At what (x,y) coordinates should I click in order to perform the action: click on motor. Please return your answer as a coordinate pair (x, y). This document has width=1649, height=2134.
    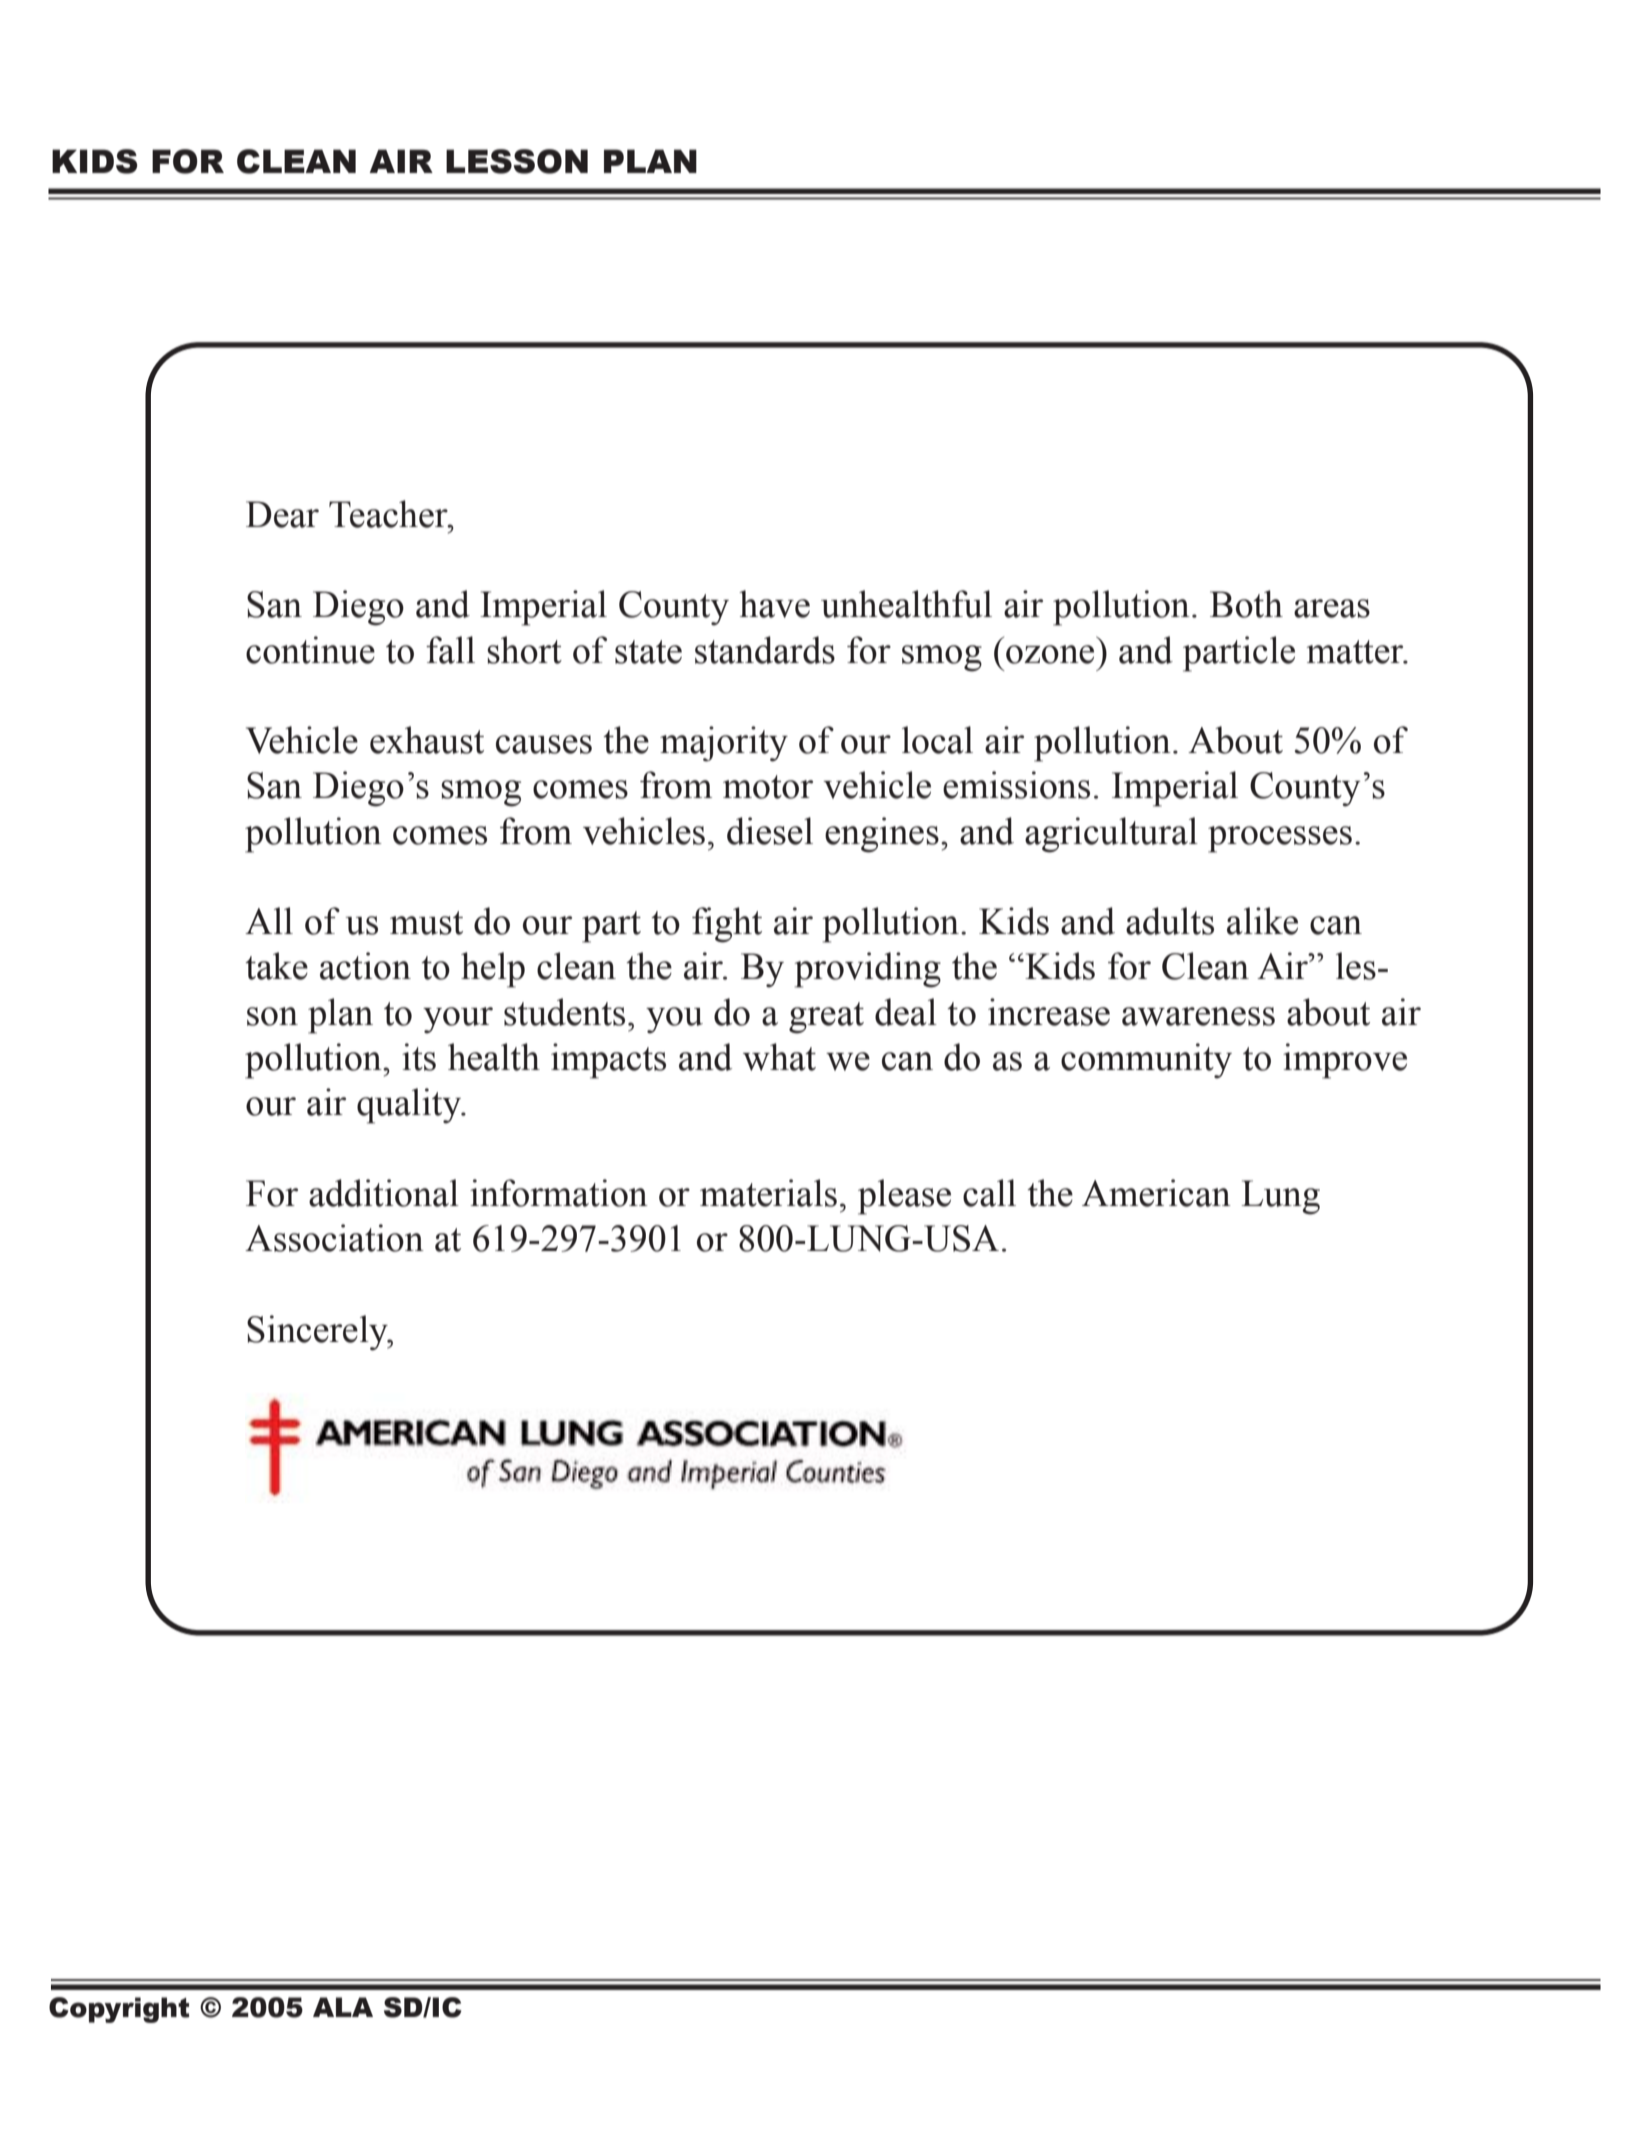
    Looking at the image, I should click on (768, 787).
